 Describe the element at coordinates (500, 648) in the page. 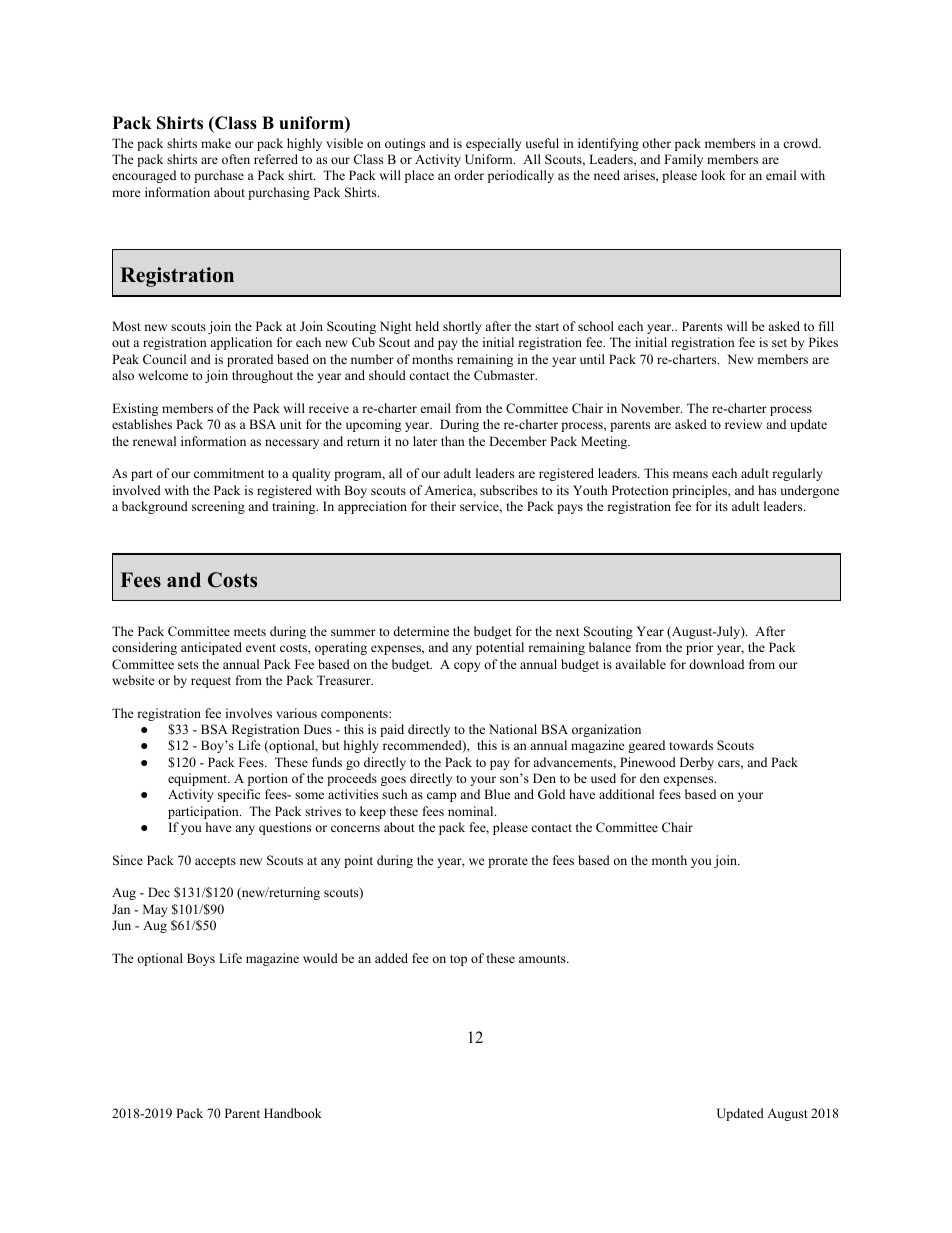

I see `potential` at that location.
